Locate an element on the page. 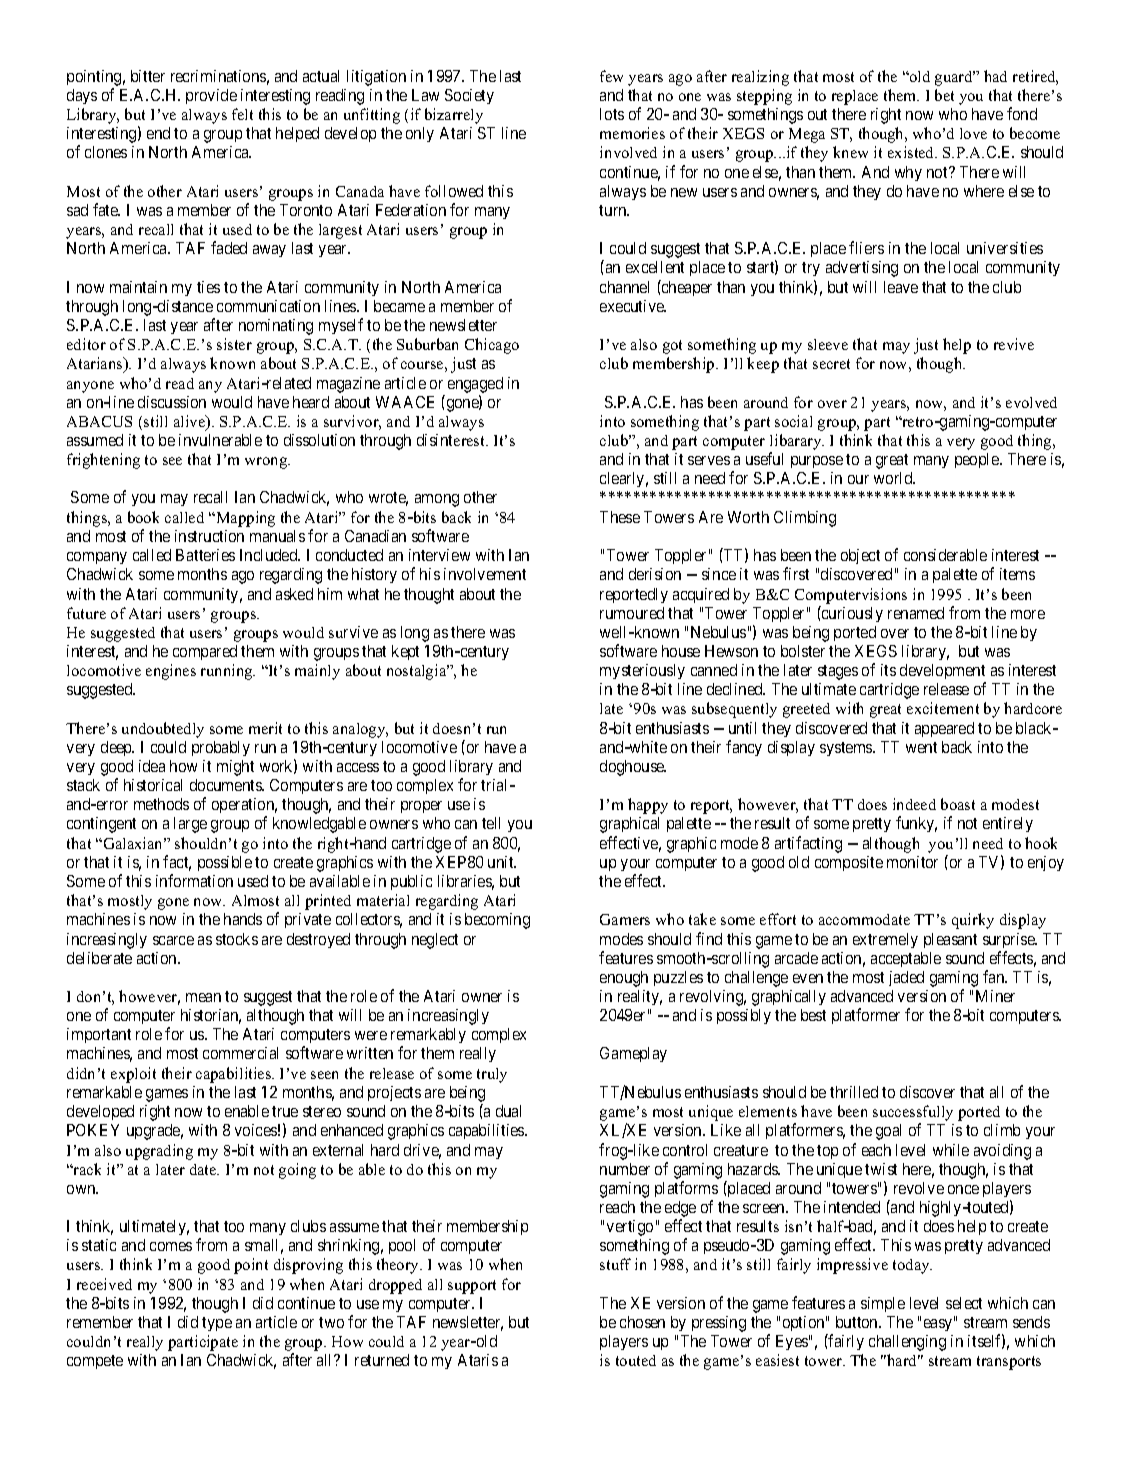 The image size is (1133, 1467). world is located at coordinates (894, 478).
